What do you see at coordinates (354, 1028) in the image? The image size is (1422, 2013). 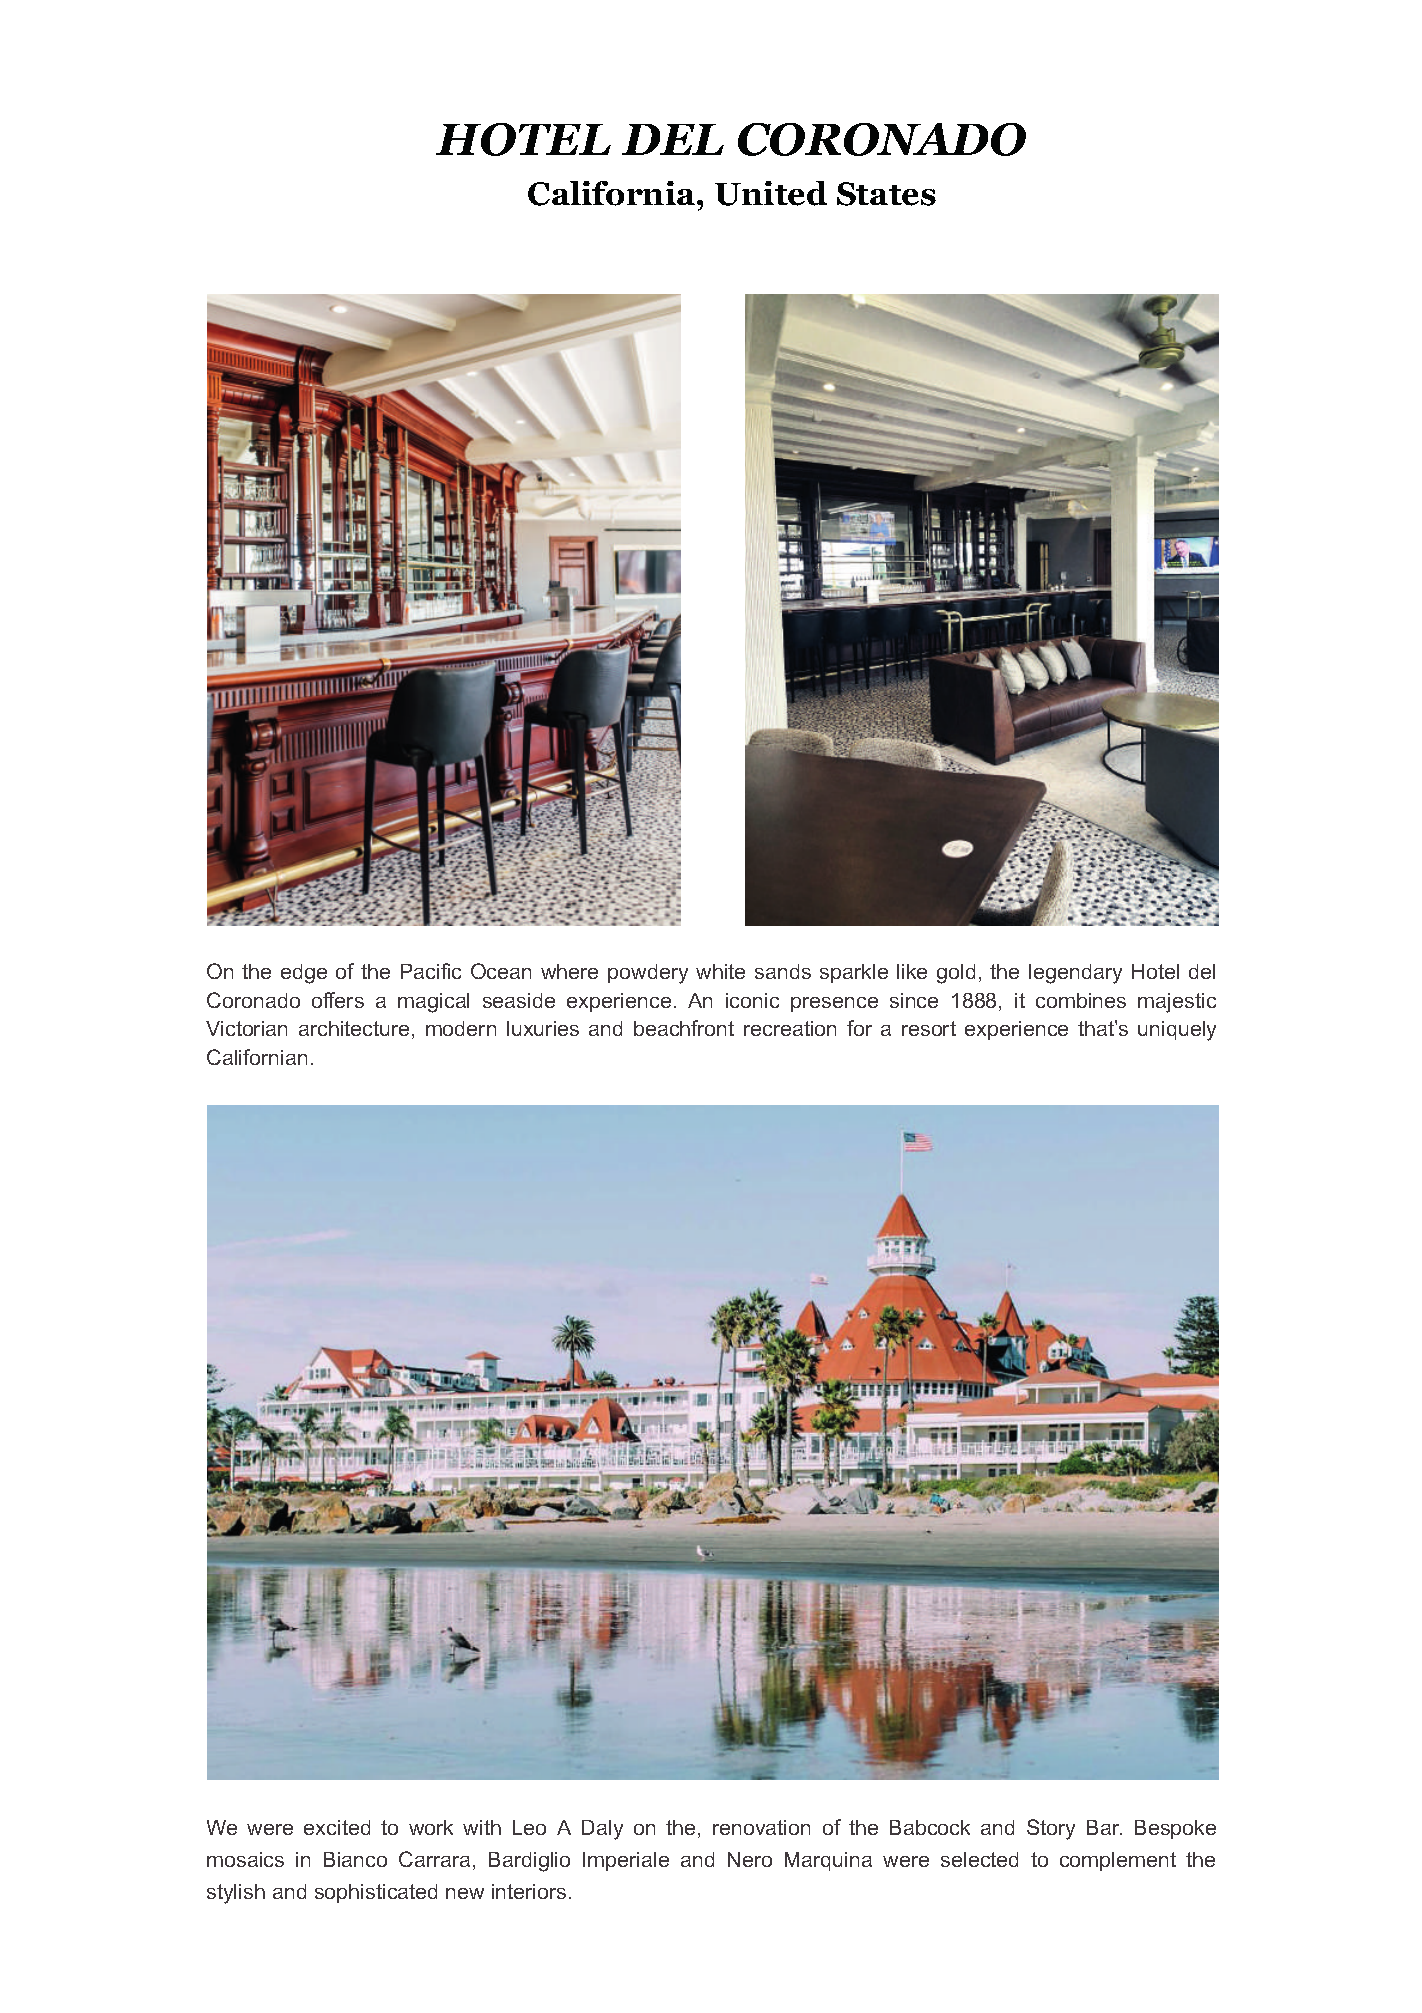 I see `architecture` at bounding box center [354, 1028].
